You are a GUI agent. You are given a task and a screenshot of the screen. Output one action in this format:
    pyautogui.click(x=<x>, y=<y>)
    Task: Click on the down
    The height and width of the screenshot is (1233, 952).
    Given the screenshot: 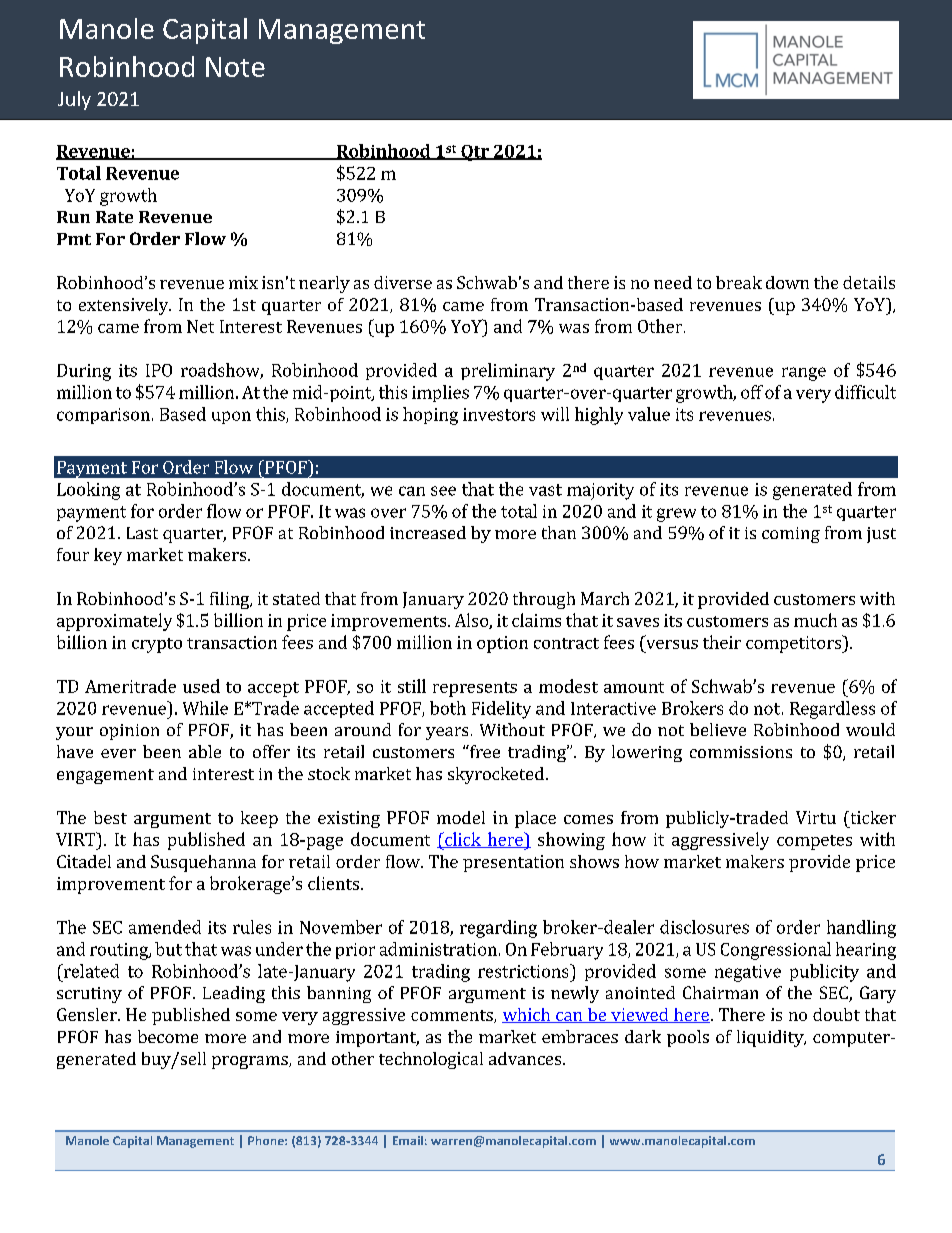 What is the action you would take?
    pyautogui.click(x=787, y=282)
